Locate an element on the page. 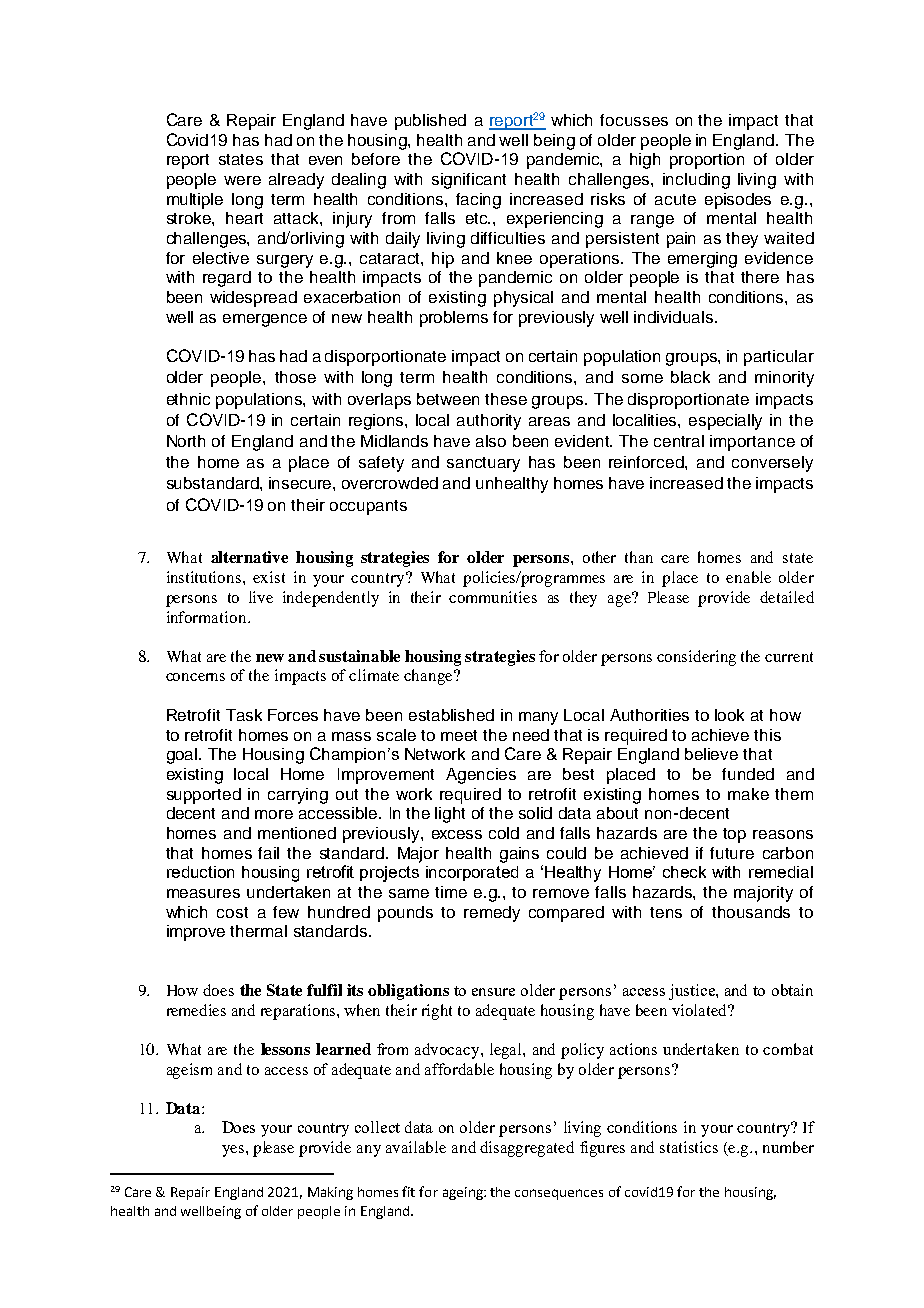 This page has height=1308, width=924. especially is located at coordinates (725, 422).
